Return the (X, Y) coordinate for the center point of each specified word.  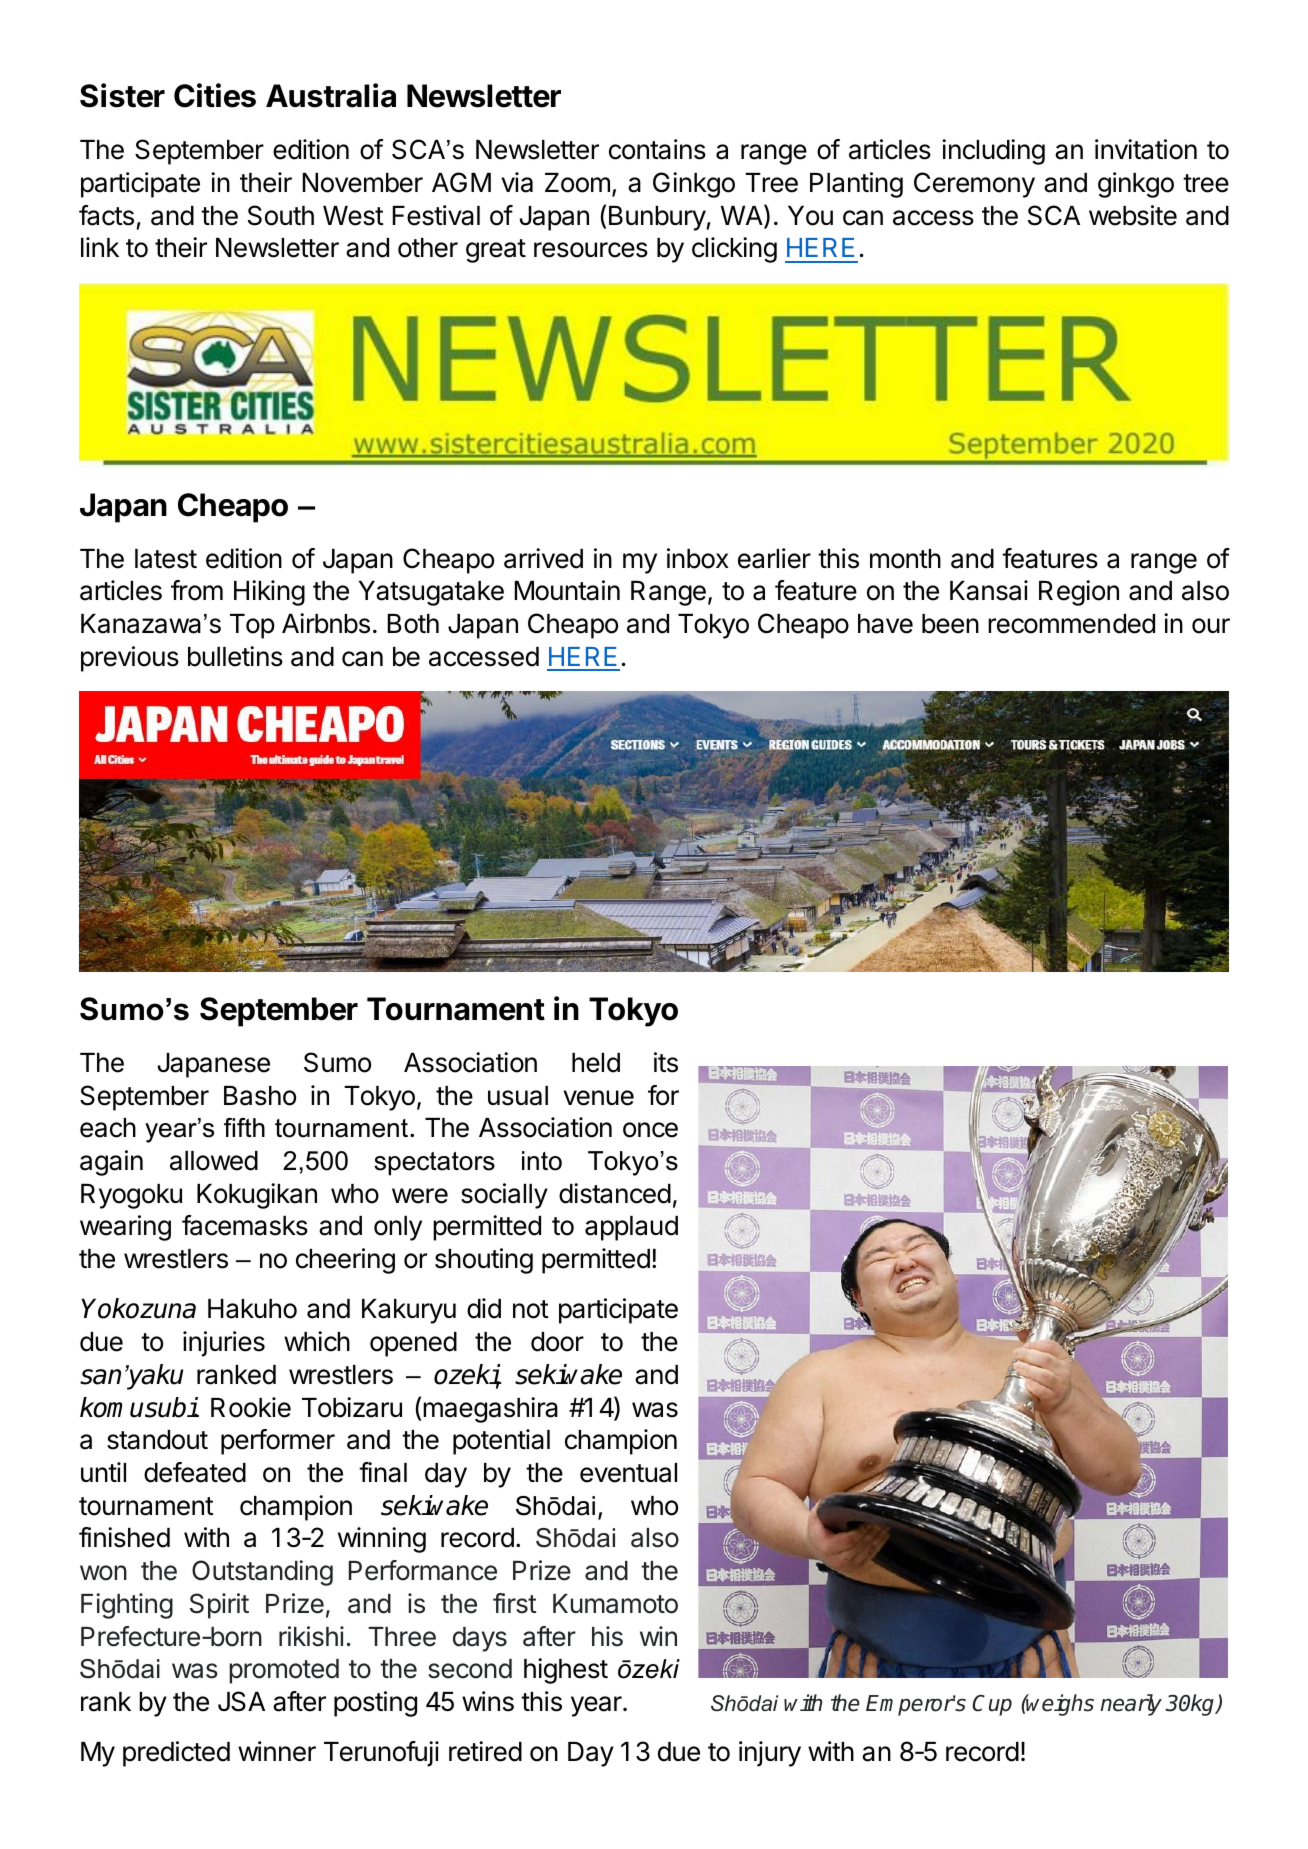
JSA (241, 1701)
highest (566, 1671)
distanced (615, 1193)
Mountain (567, 590)
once (650, 1130)
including (993, 152)
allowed (214, 1161)
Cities (215, 95)
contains (657, 149)
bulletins (235, 656)
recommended (1071, 624)
